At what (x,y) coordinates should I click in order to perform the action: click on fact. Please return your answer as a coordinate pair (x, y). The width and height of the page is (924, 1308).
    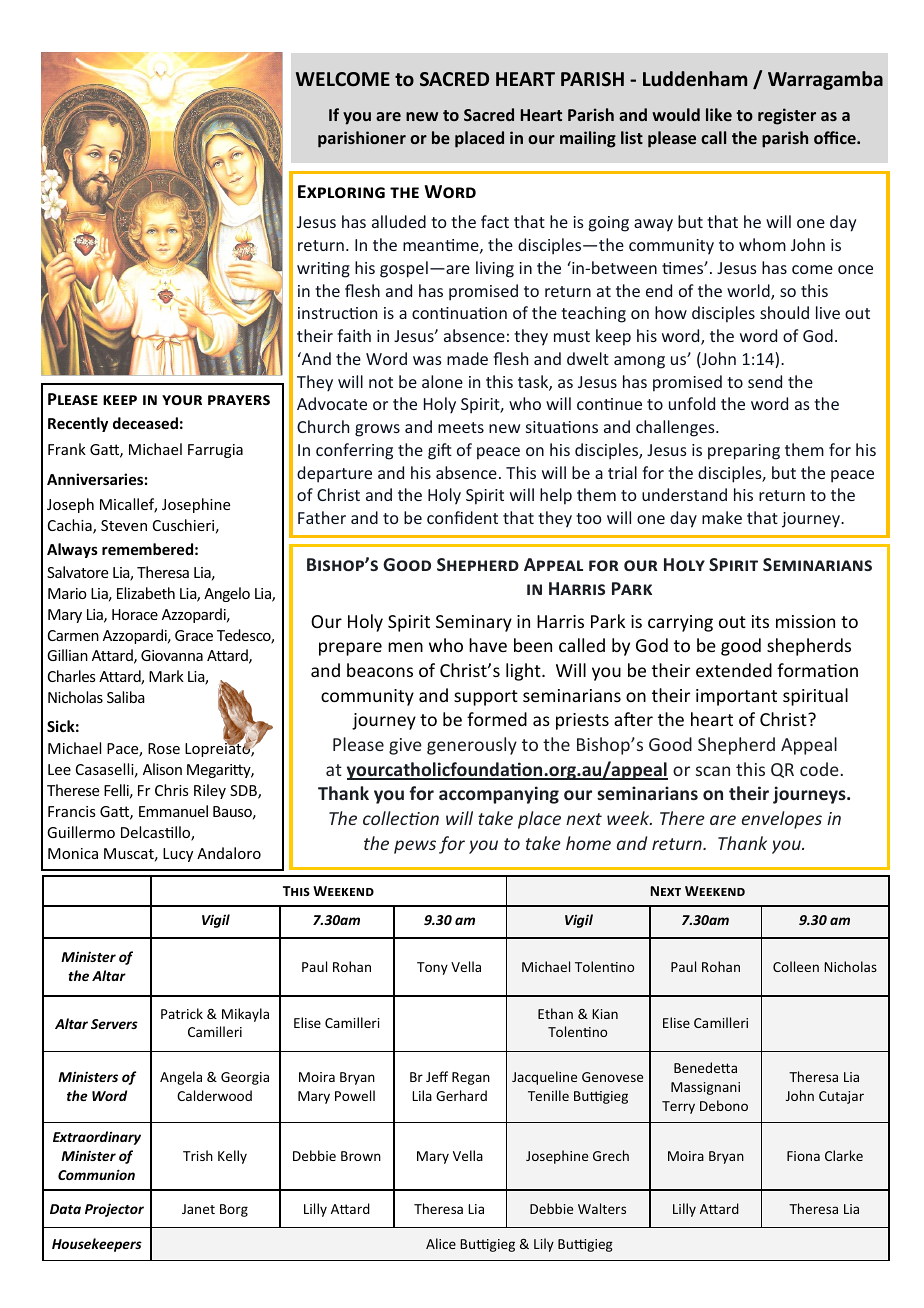
    Looking at the image, I should click on (495, 221).
